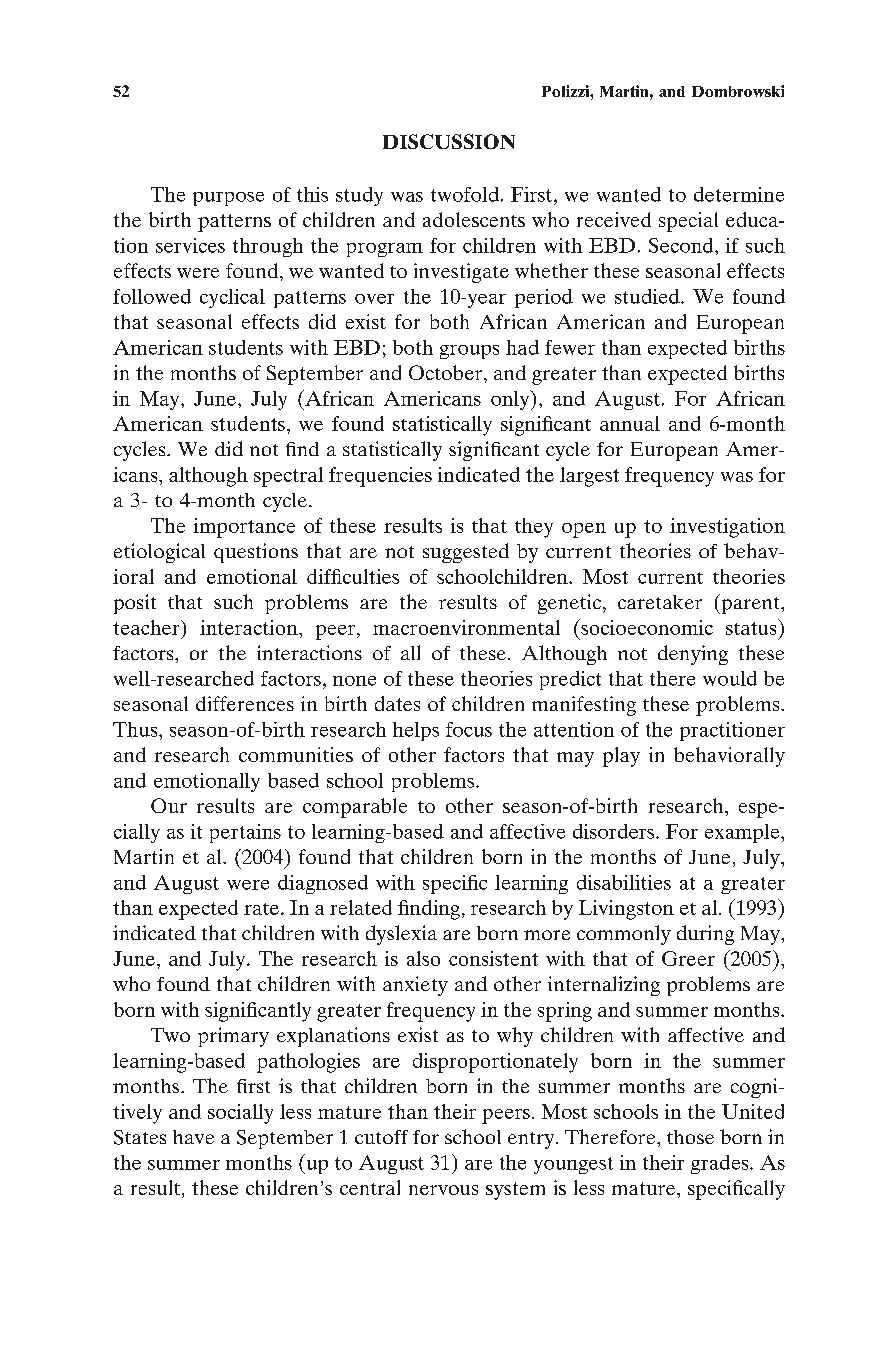 The height and width of the page is (1345, 896). What do you see at coordinates (288, 477) in the page?
I see `spectral` at bounding box center [288, 477].
